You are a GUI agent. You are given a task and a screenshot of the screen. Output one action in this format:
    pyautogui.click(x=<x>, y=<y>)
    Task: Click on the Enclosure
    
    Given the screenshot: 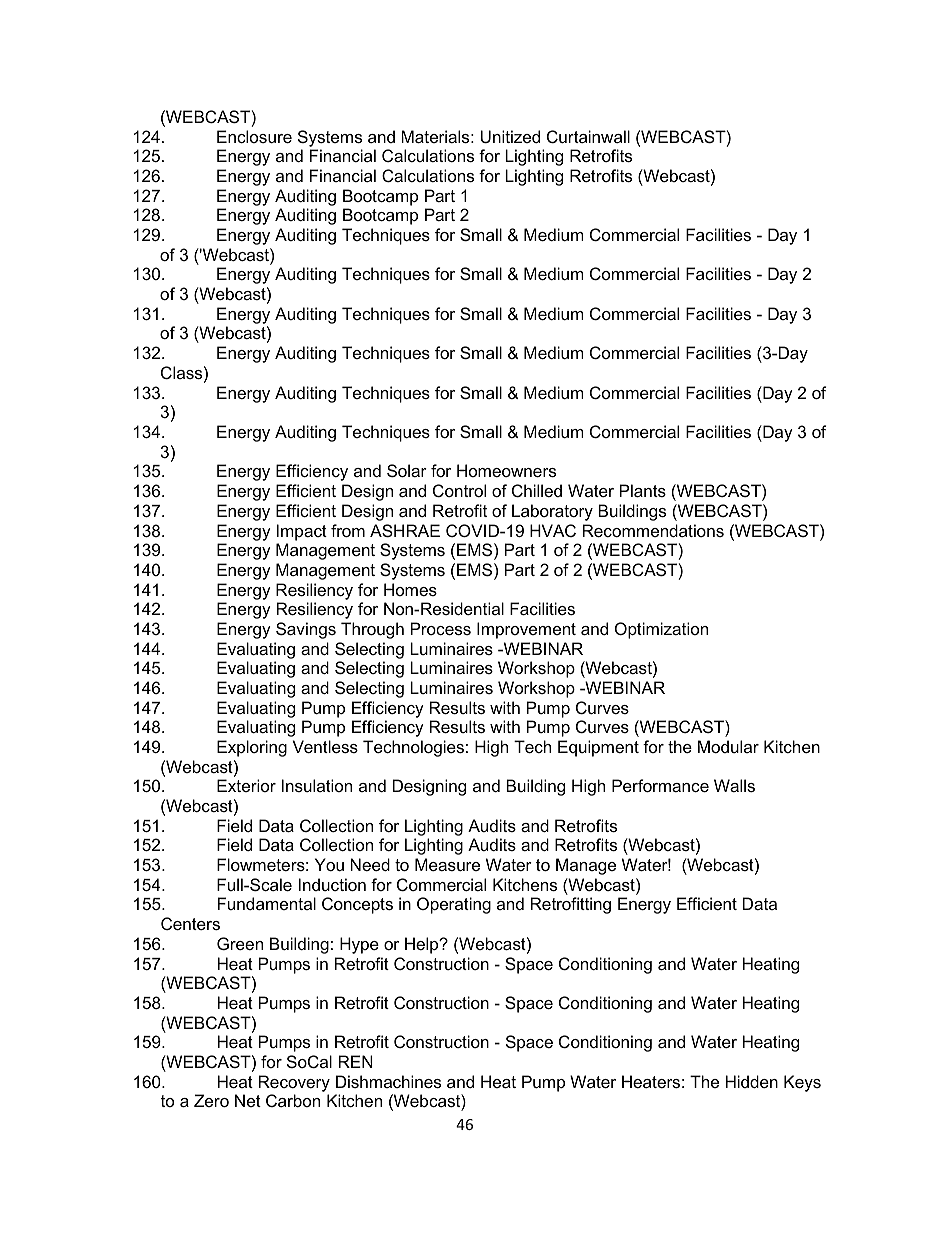 What is the action you would take?
    pyautogui.click(x=254, y=136)
